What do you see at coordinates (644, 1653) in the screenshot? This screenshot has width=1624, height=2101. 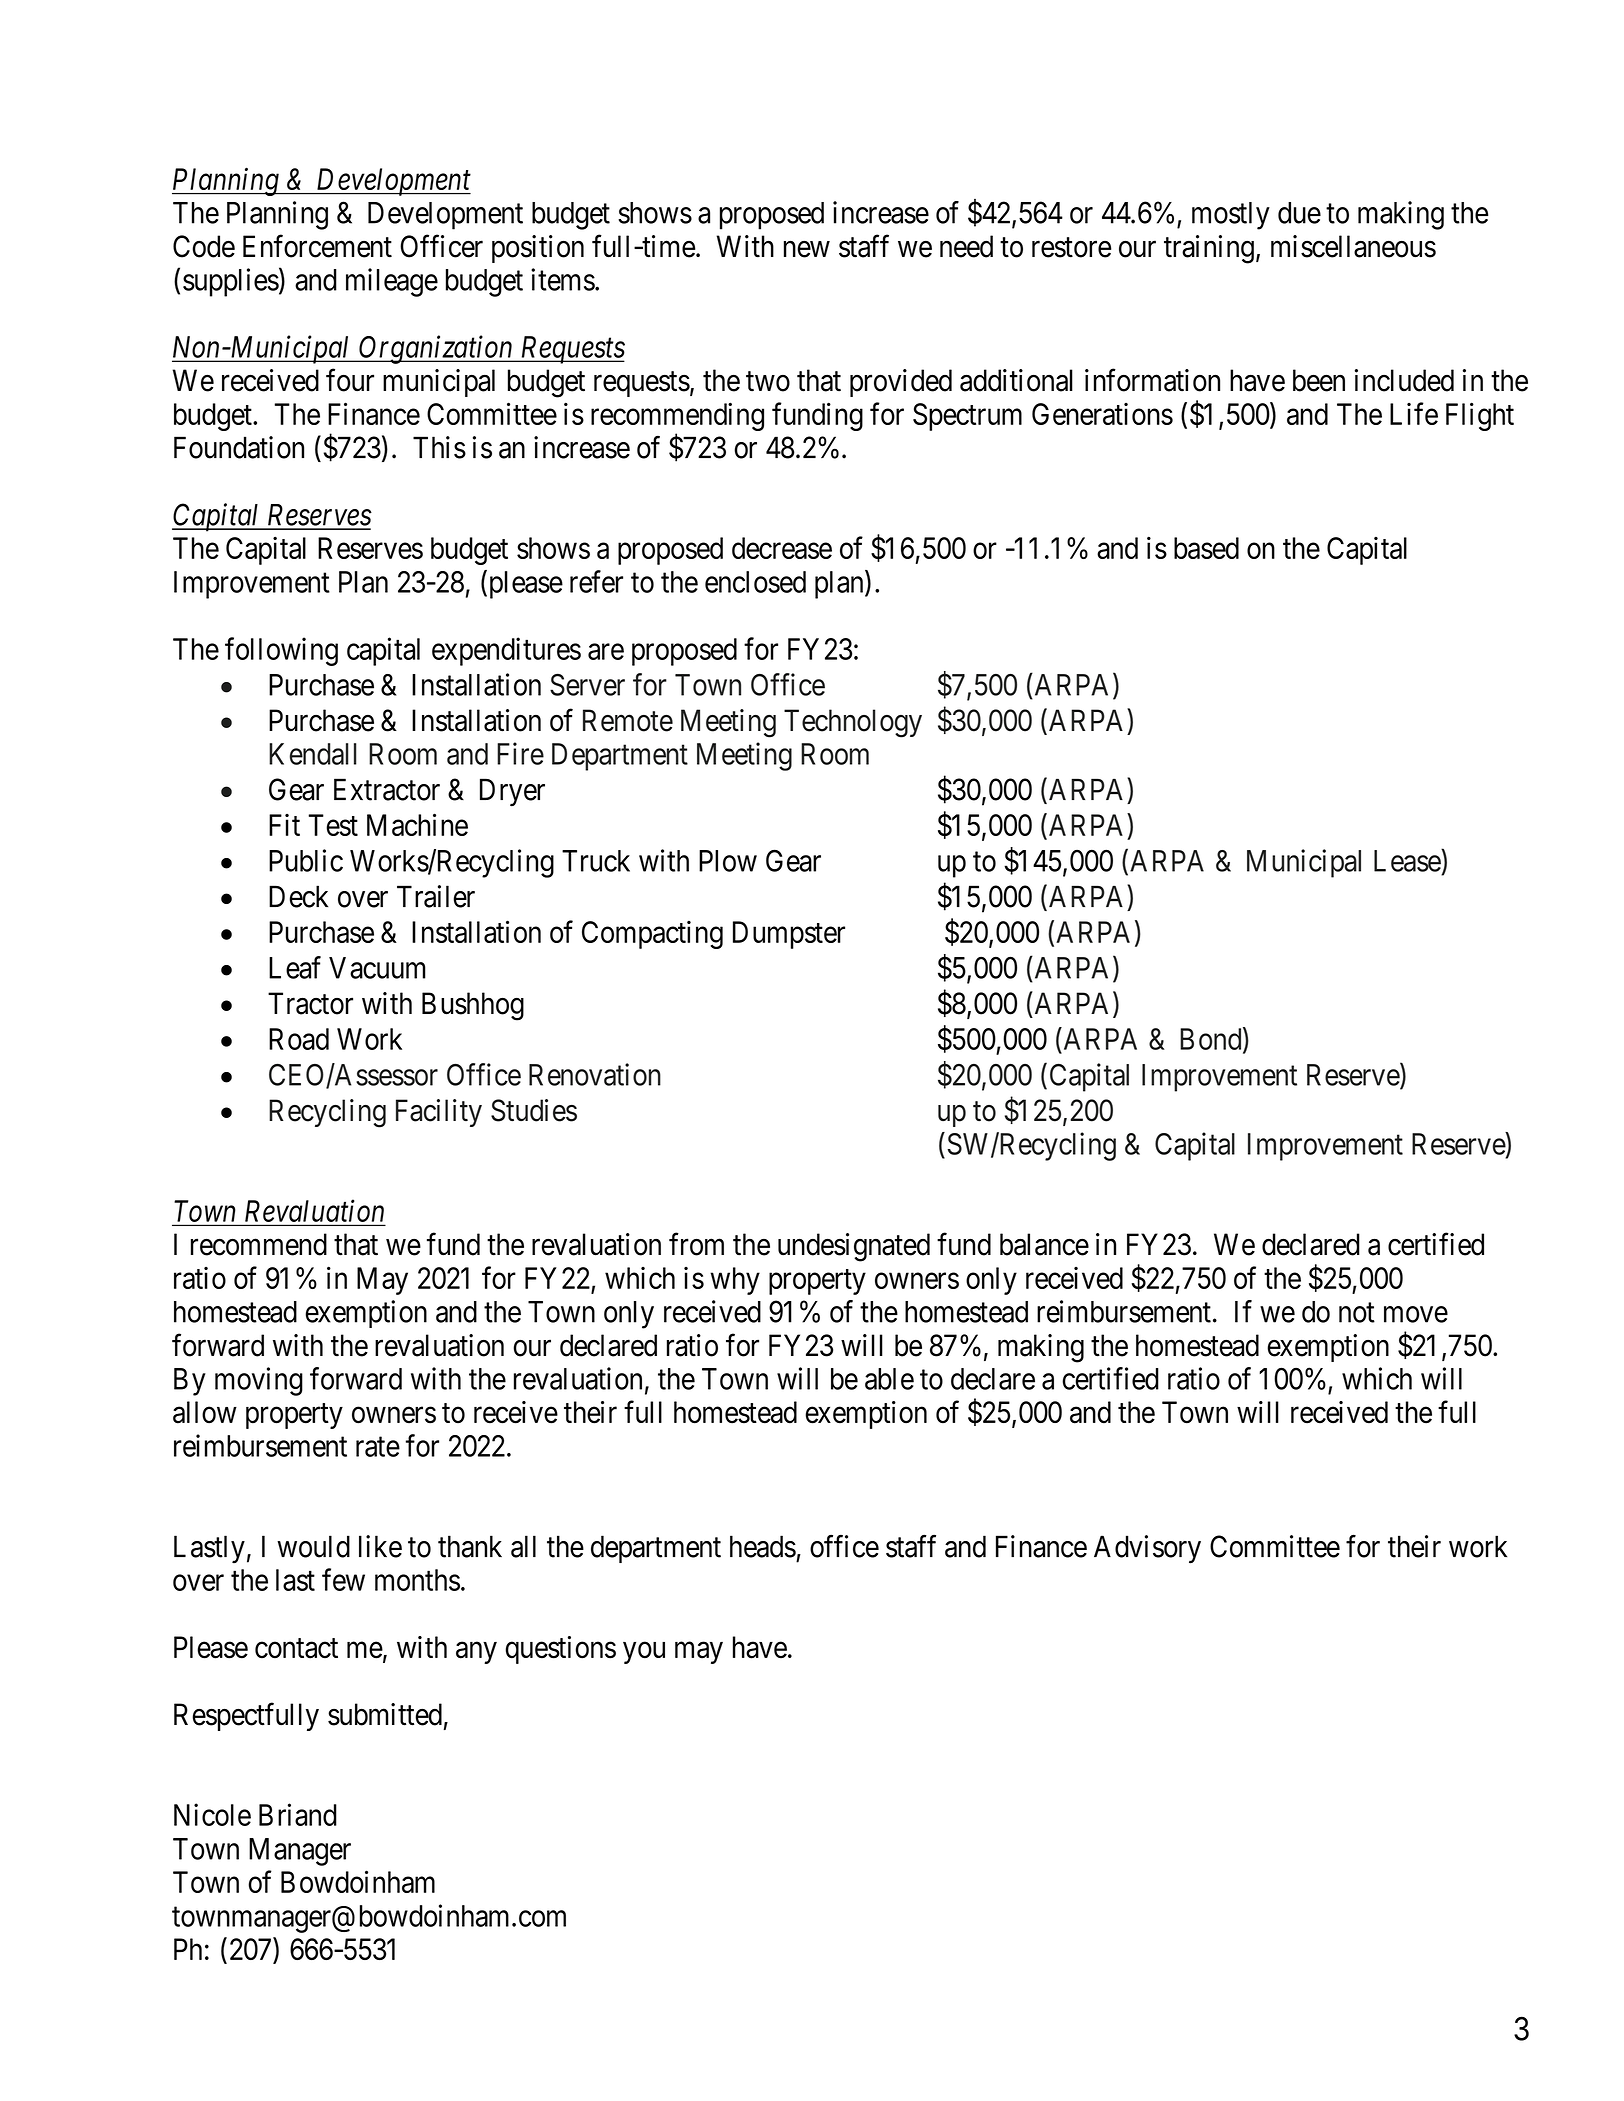 I see `you` at bounding box center [644, 1653].
